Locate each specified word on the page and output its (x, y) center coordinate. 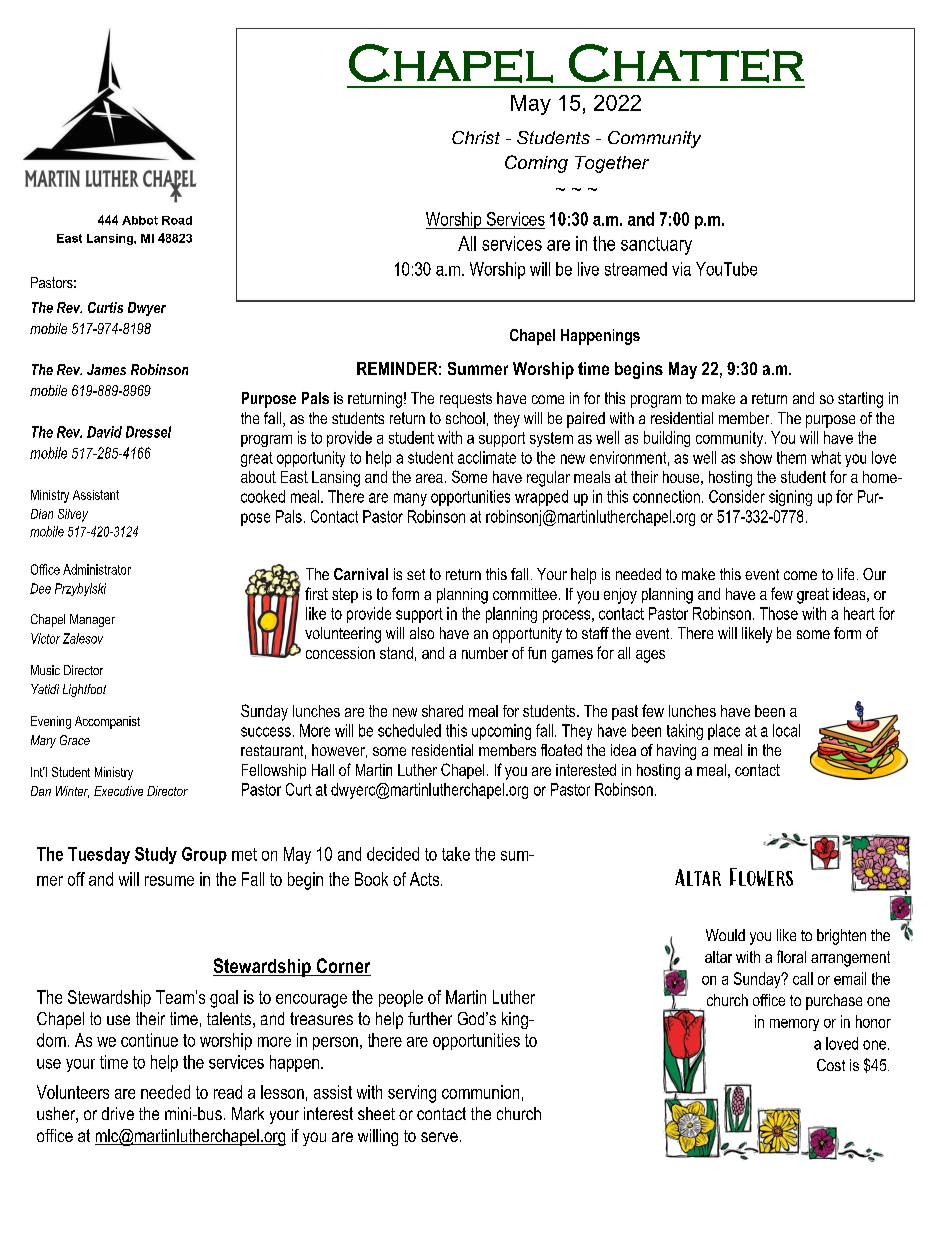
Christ (476, 137)
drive (118, 1113)
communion (480, 1092)
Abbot (140, 220)
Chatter (686, 63)
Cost (831, 1065)
